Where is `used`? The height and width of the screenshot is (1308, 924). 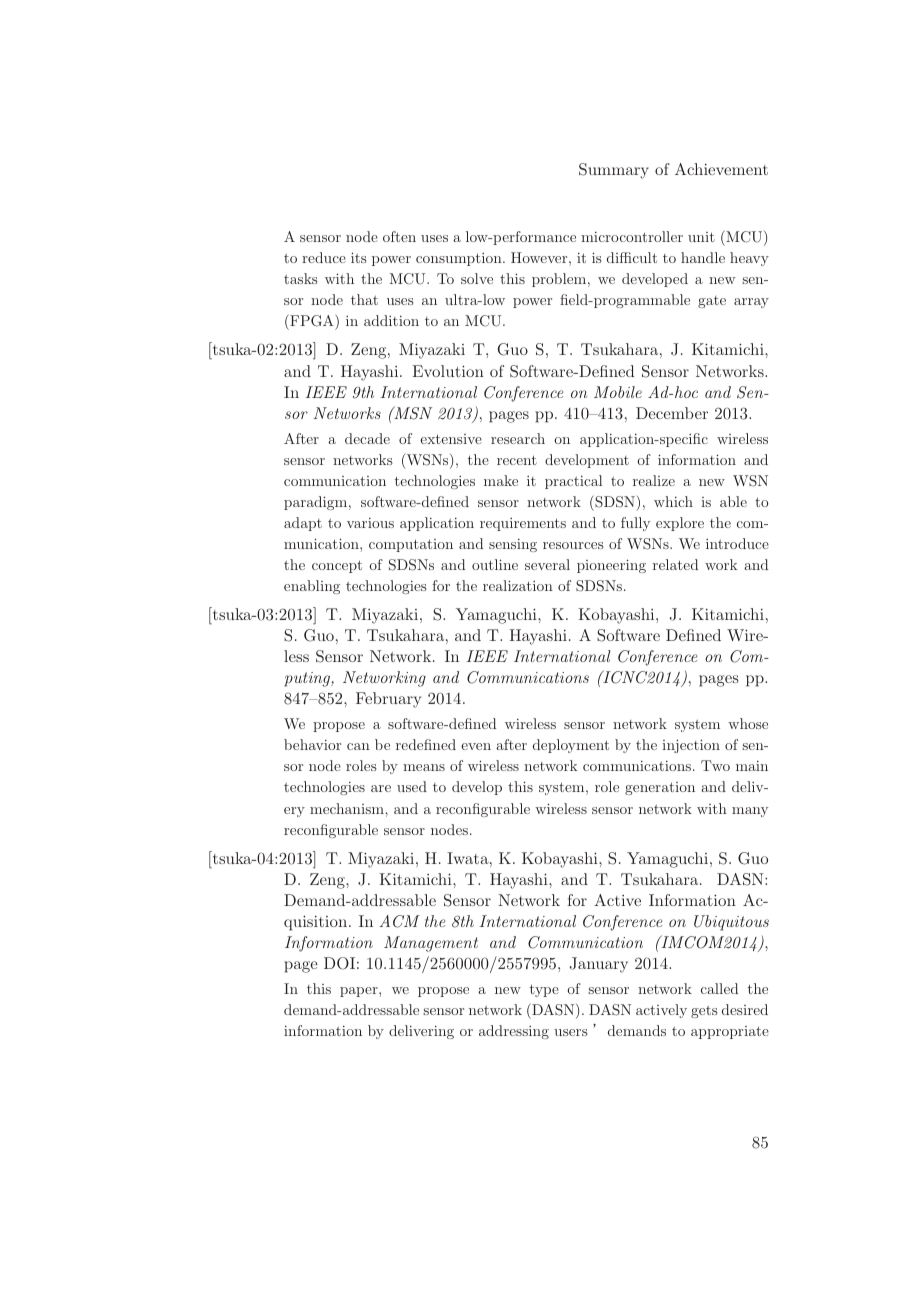
used is located at coordinates (412, 786).
